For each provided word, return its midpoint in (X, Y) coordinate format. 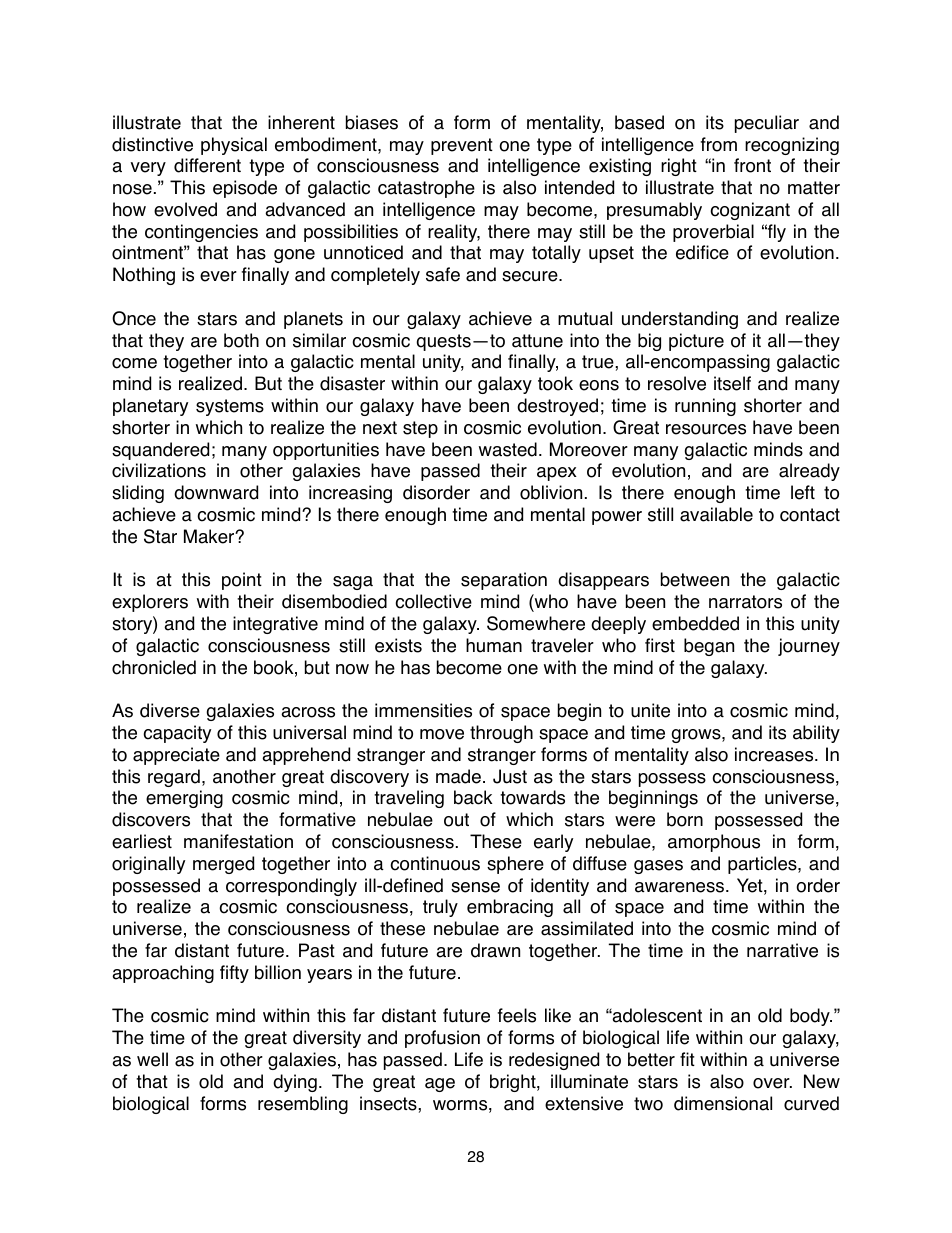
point (242, 581)
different (207, 165)
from (719, 144)
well (152, 1059)
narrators (745, 602)
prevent (462, 146)
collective (433, 601)
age (440, 1085)
